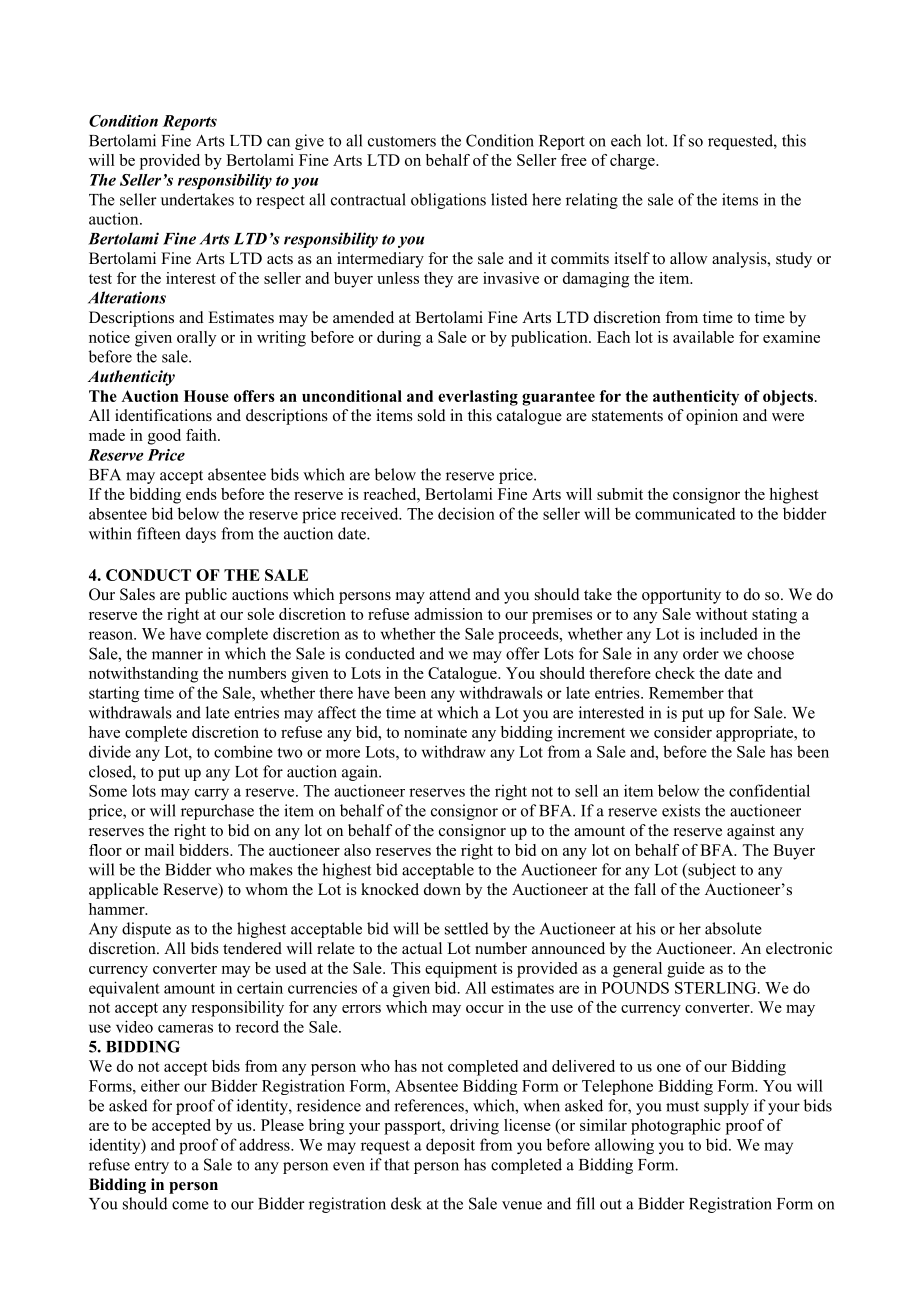 The width and height of the image is (924, 1308). What do you see at coordinates (201, 494) in the image?
I see `ends` at bounding box center [201, 494].
